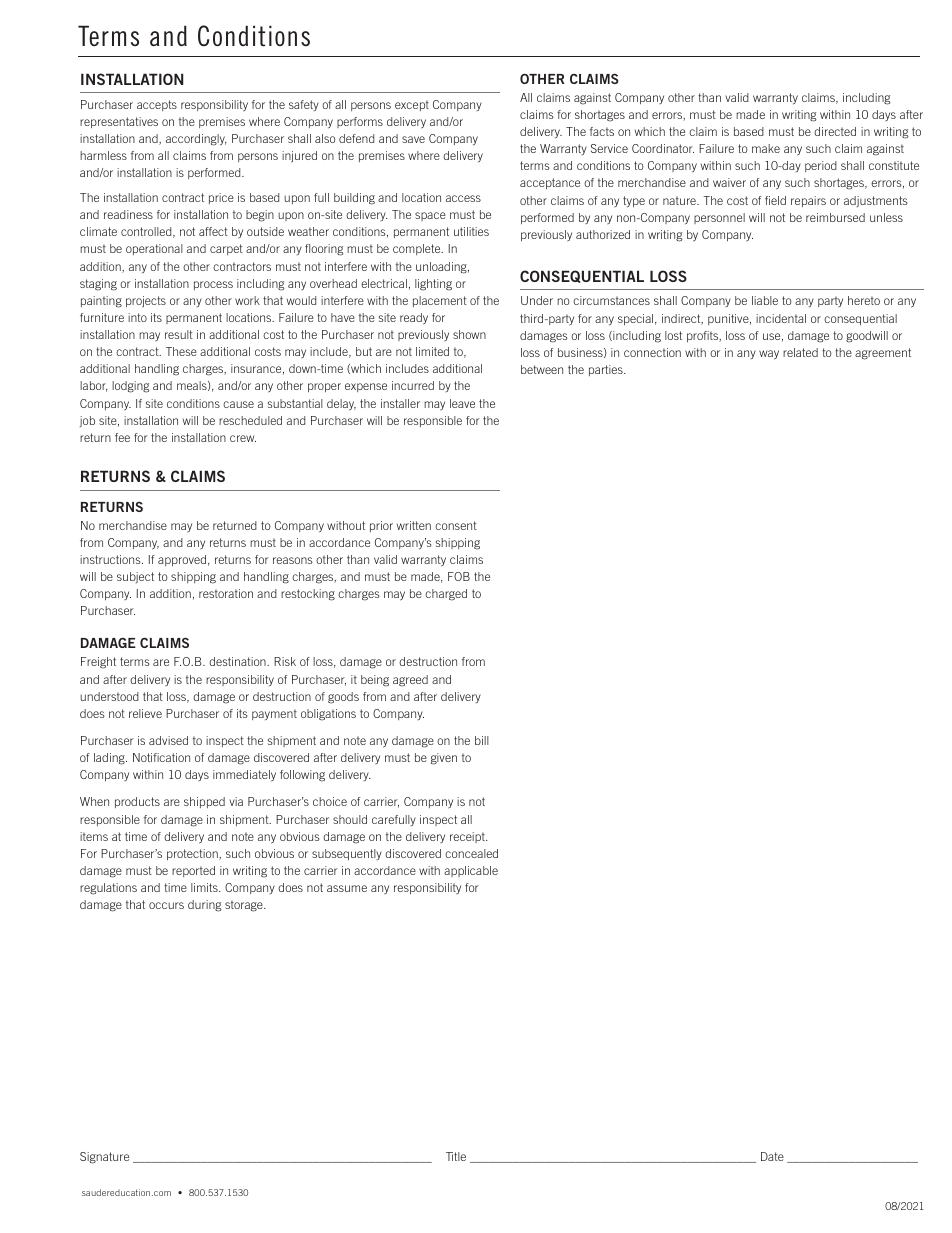  I want to click on related, so click(800, 352).
